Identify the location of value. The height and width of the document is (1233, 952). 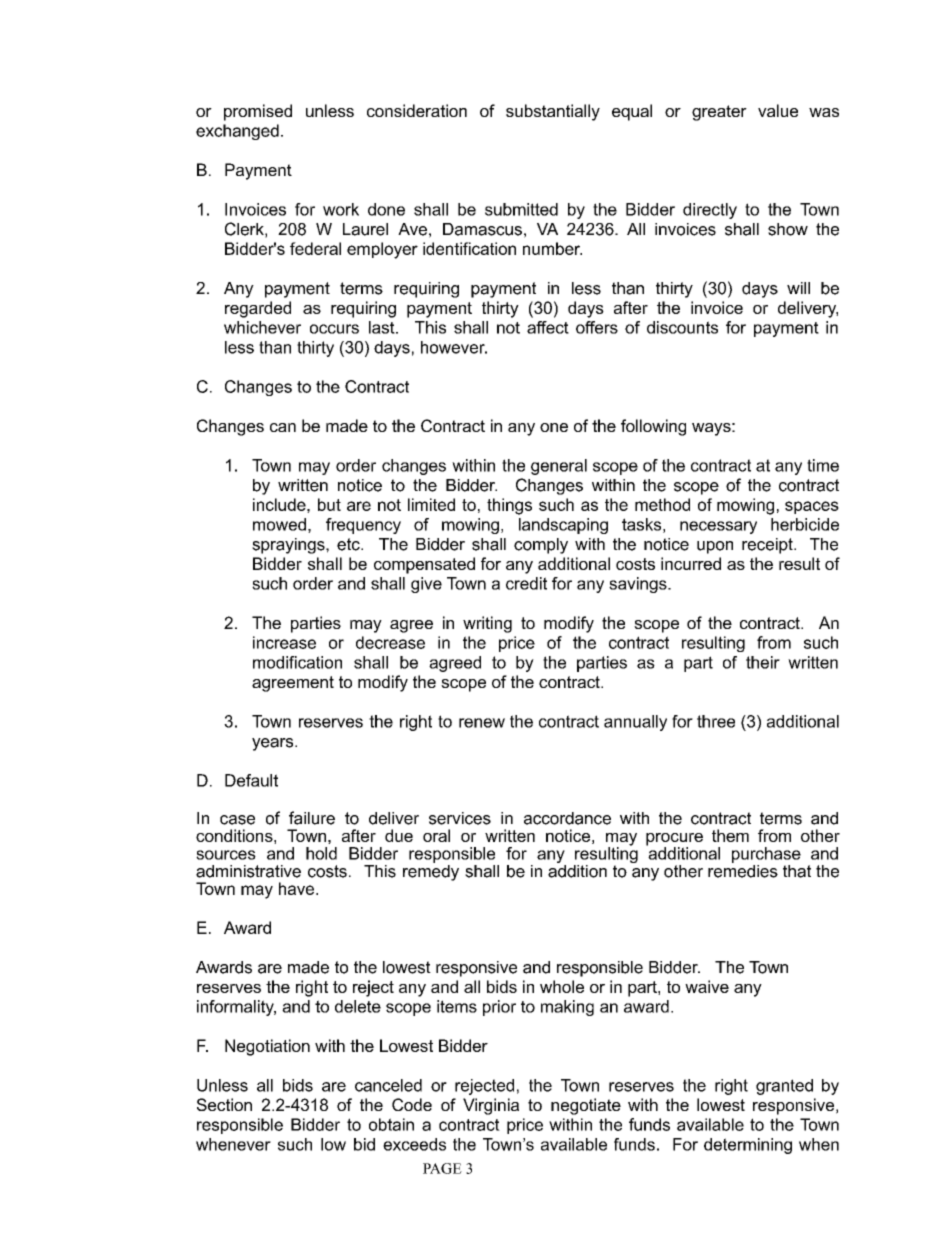
(778, 110).
